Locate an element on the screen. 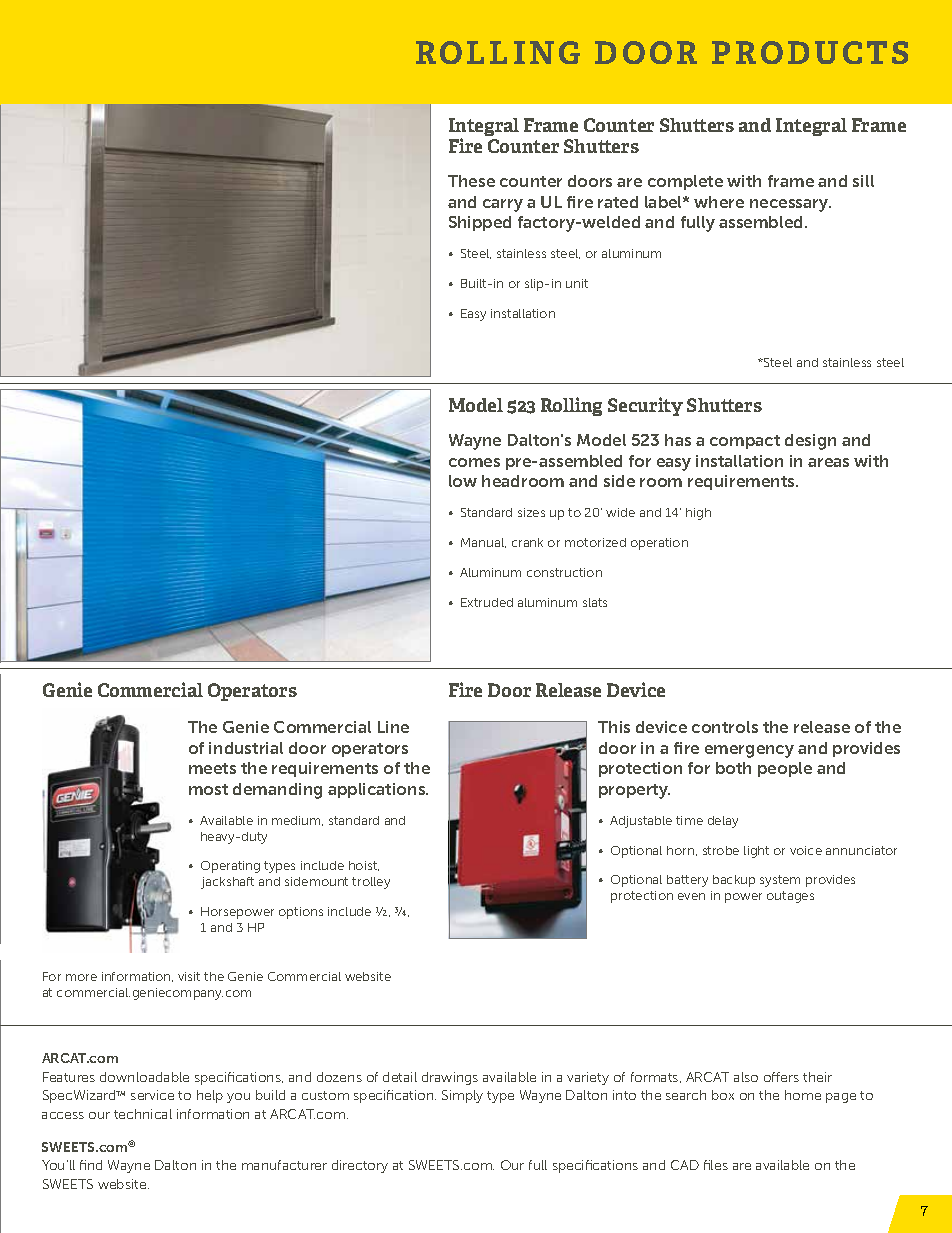 The height and width of the screenshot is (1233, 952). necessary is located at coordinates (790, 205).
